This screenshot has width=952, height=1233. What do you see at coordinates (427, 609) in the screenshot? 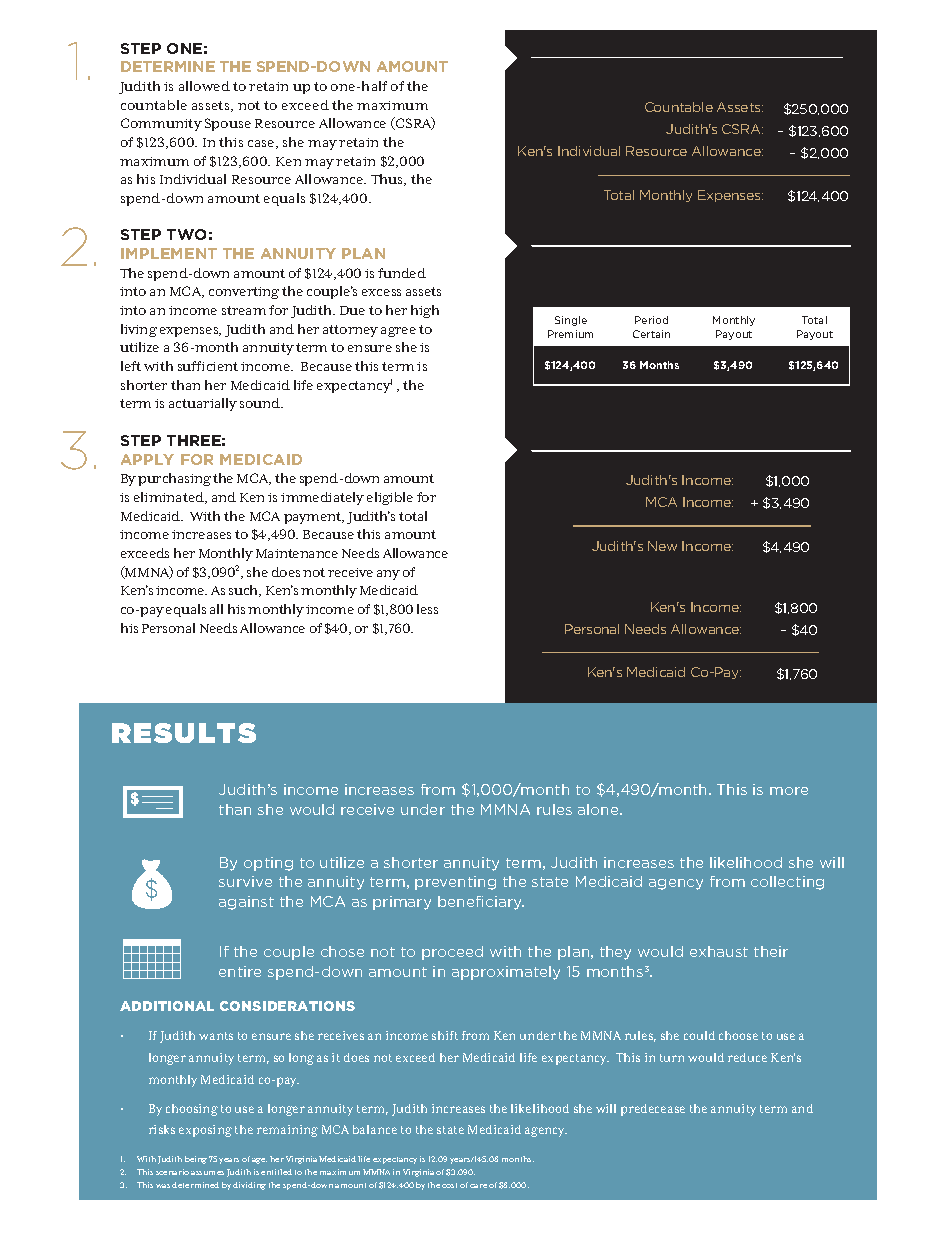
I see `less` at bounding box center [427, 609].
